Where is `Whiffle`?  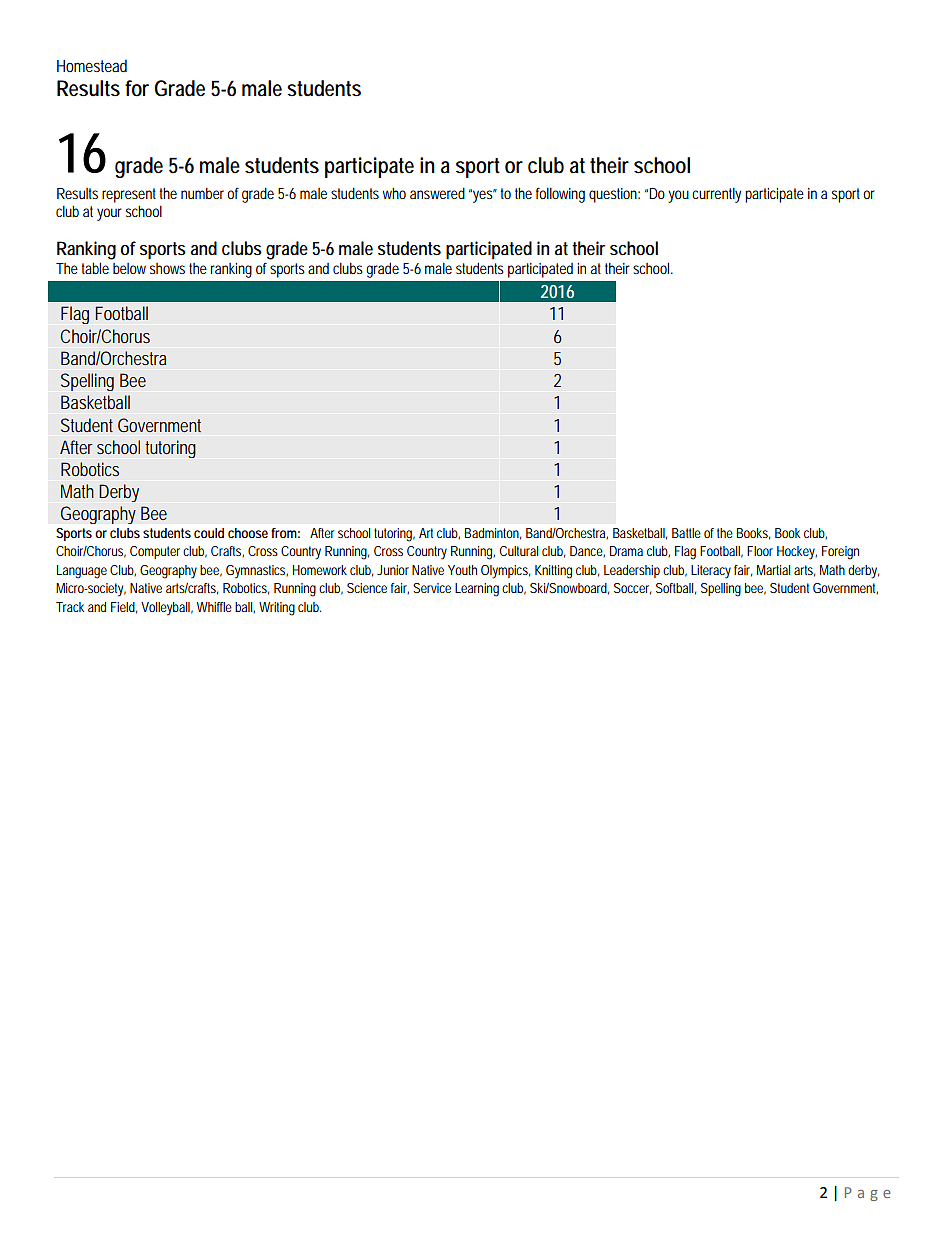
Whiffle is located at coordinates (214, 607).
